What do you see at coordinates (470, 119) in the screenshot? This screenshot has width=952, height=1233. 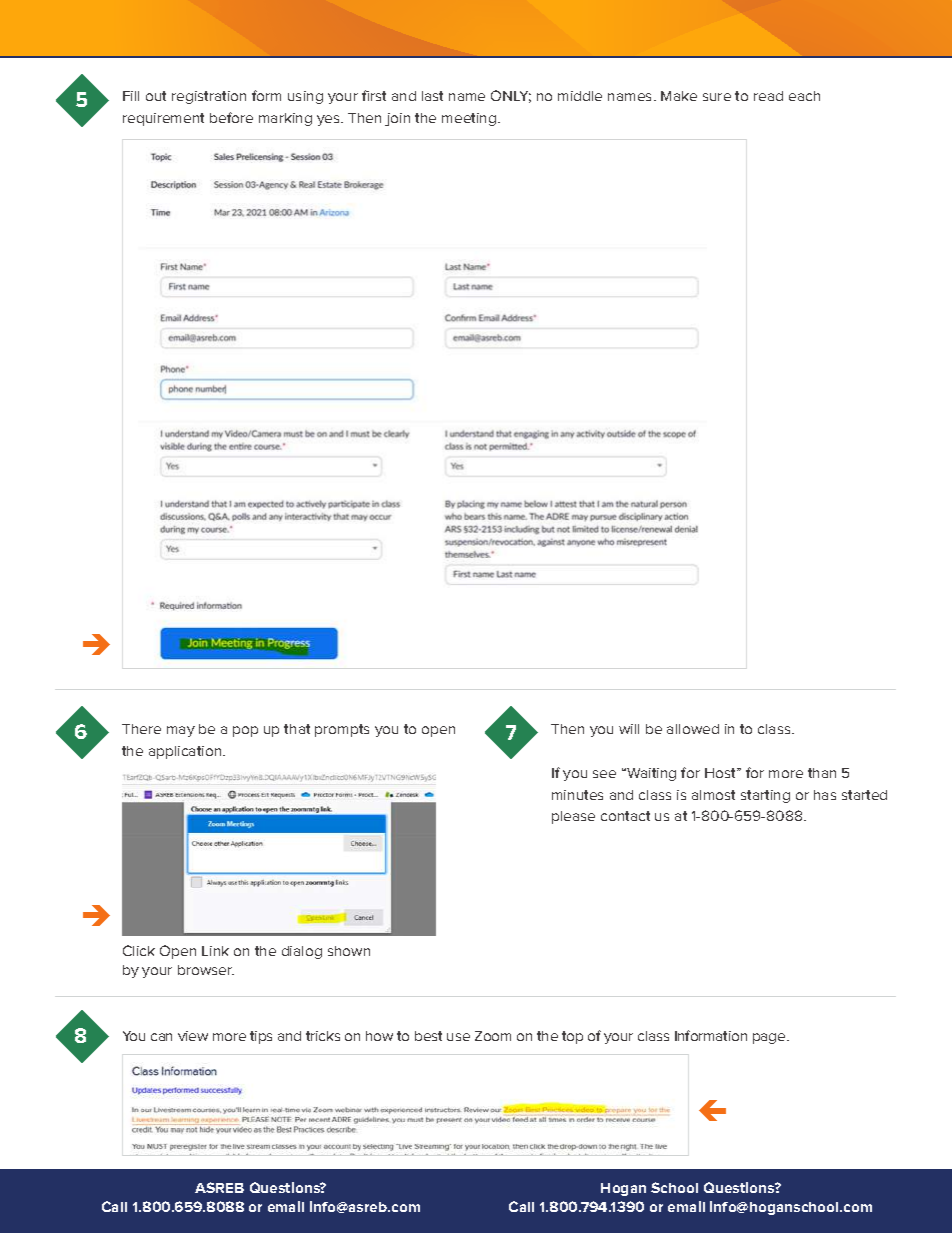 I see `meeting` at bounding box center [470, 119].
